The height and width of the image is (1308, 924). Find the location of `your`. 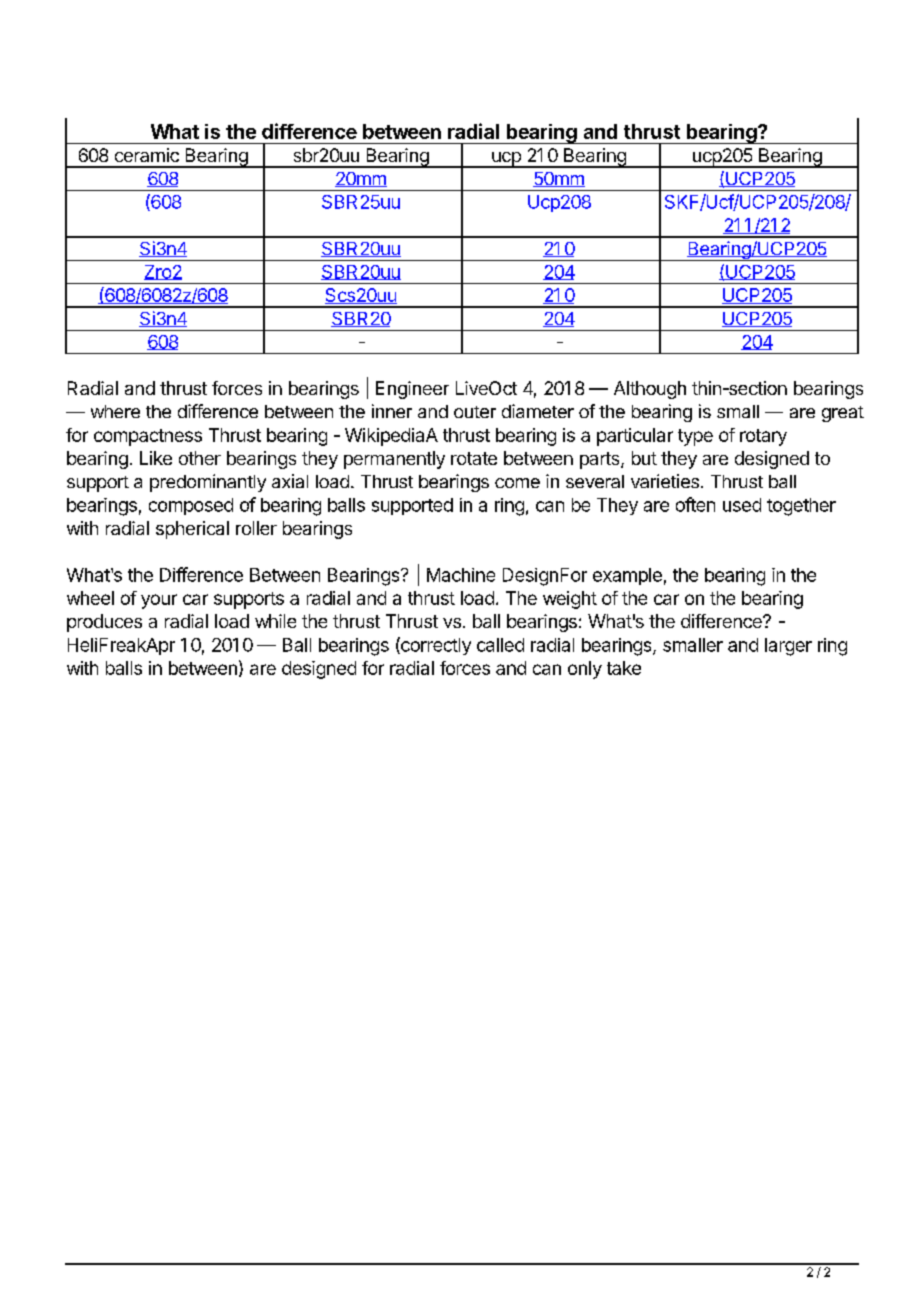

your is located at coordinates (159, 601).
